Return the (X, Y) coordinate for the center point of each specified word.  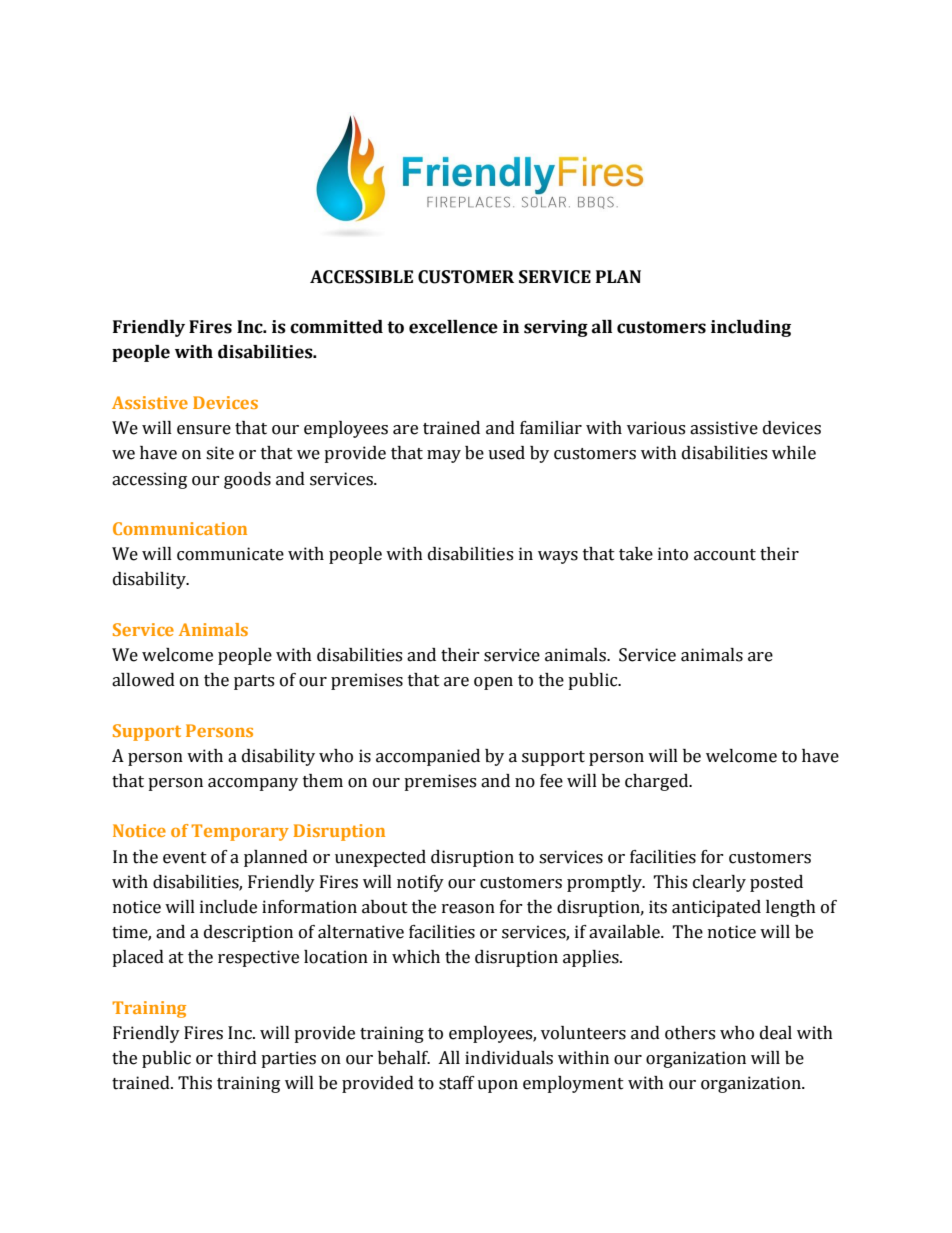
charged (658, 782)
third (237, 1058)
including (751, 328)
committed (336, 327)
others (690, 1033)
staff (457, 1083)
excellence (453, 327)
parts (254, 682)
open (493, 683)
